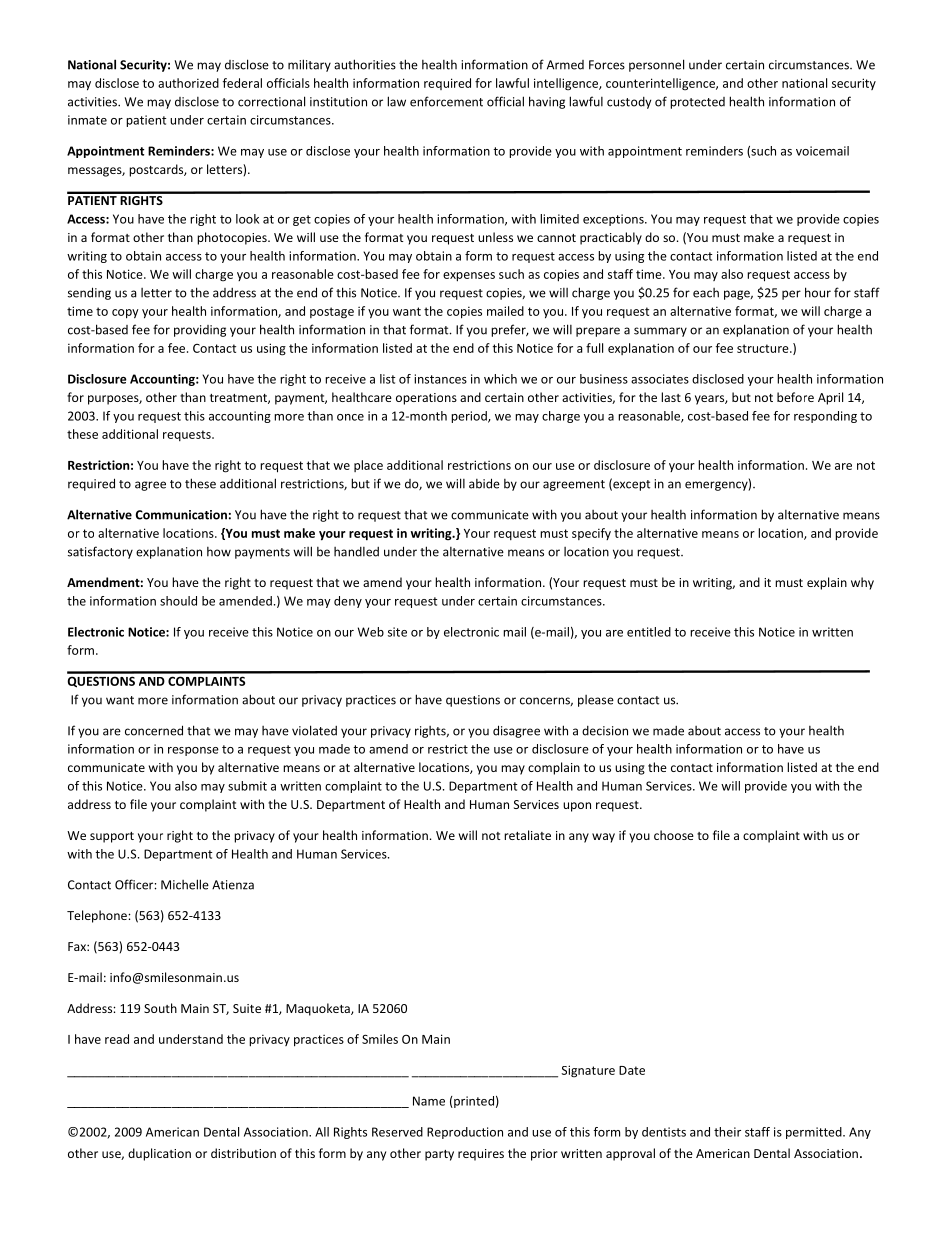 This screenshot has height=1233, width=952. Describe the element at coordinates (727, 1132) in the screenshot. I see `their` at that location.
